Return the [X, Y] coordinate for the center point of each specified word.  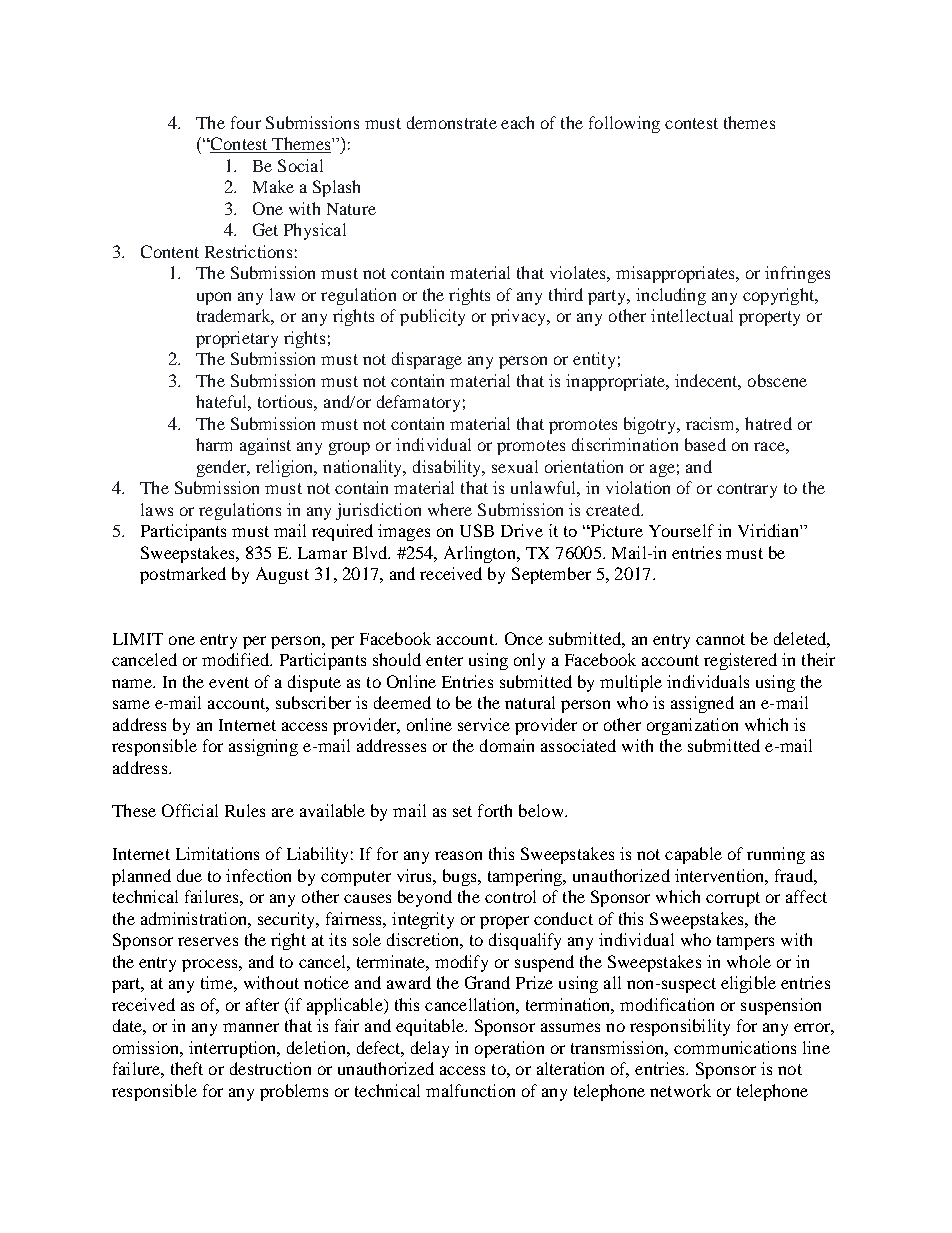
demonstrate [452, 122]
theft [187, 1068]
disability [448, 468]
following [624, 124]
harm [214, 444]
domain [507, 745]
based [705, 444]
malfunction [470, 1090]
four [246, 122]
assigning [263, 747]
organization [692, 726]
